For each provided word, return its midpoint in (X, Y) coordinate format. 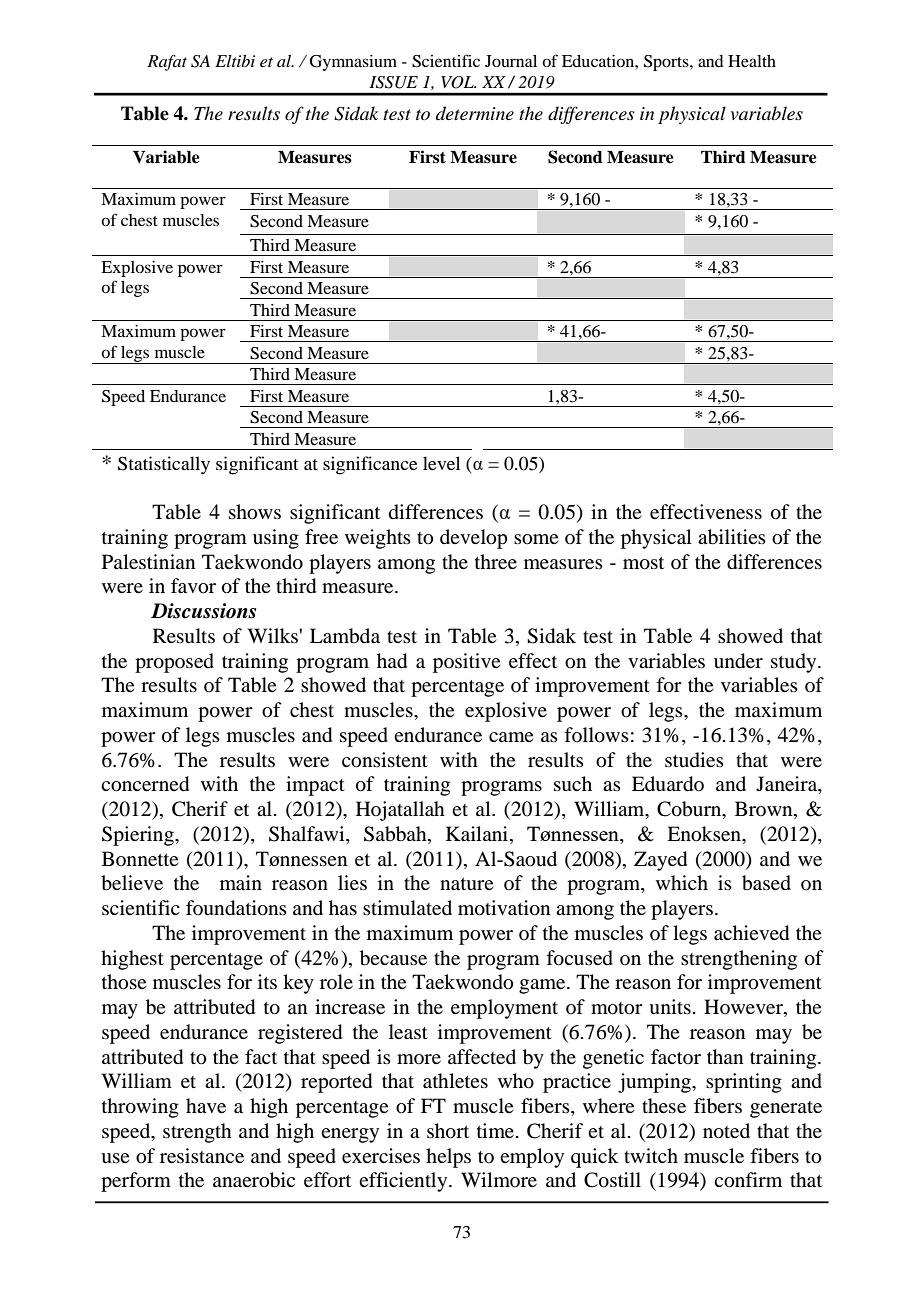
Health (752, 61)
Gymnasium (353, 63)
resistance (202, 1155)
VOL (458, 82)
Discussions (203, 611)
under (738, 661)
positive (466, 663)
